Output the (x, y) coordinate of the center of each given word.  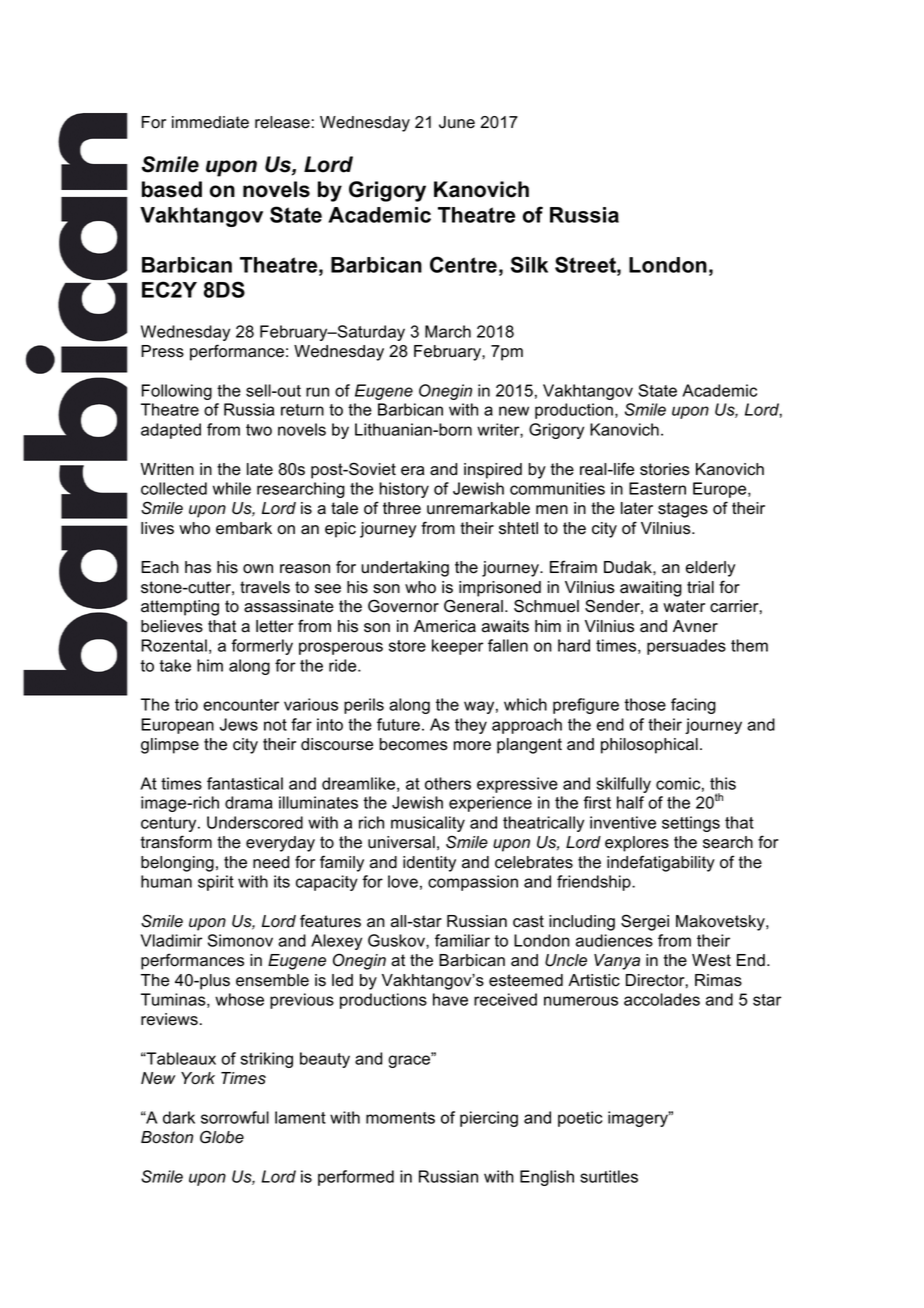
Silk (529, 264)
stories (665, 469)
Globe (222, 1137)
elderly (710, 569)
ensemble (272, 980)
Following (177, 392)
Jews (239, 724)
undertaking (405, 569)
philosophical (649, 746)
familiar (462, 940)
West (711, 960)
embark (244, 528)
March (448, 331)
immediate (210, 122)
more (472, 746)
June (457, 122)
